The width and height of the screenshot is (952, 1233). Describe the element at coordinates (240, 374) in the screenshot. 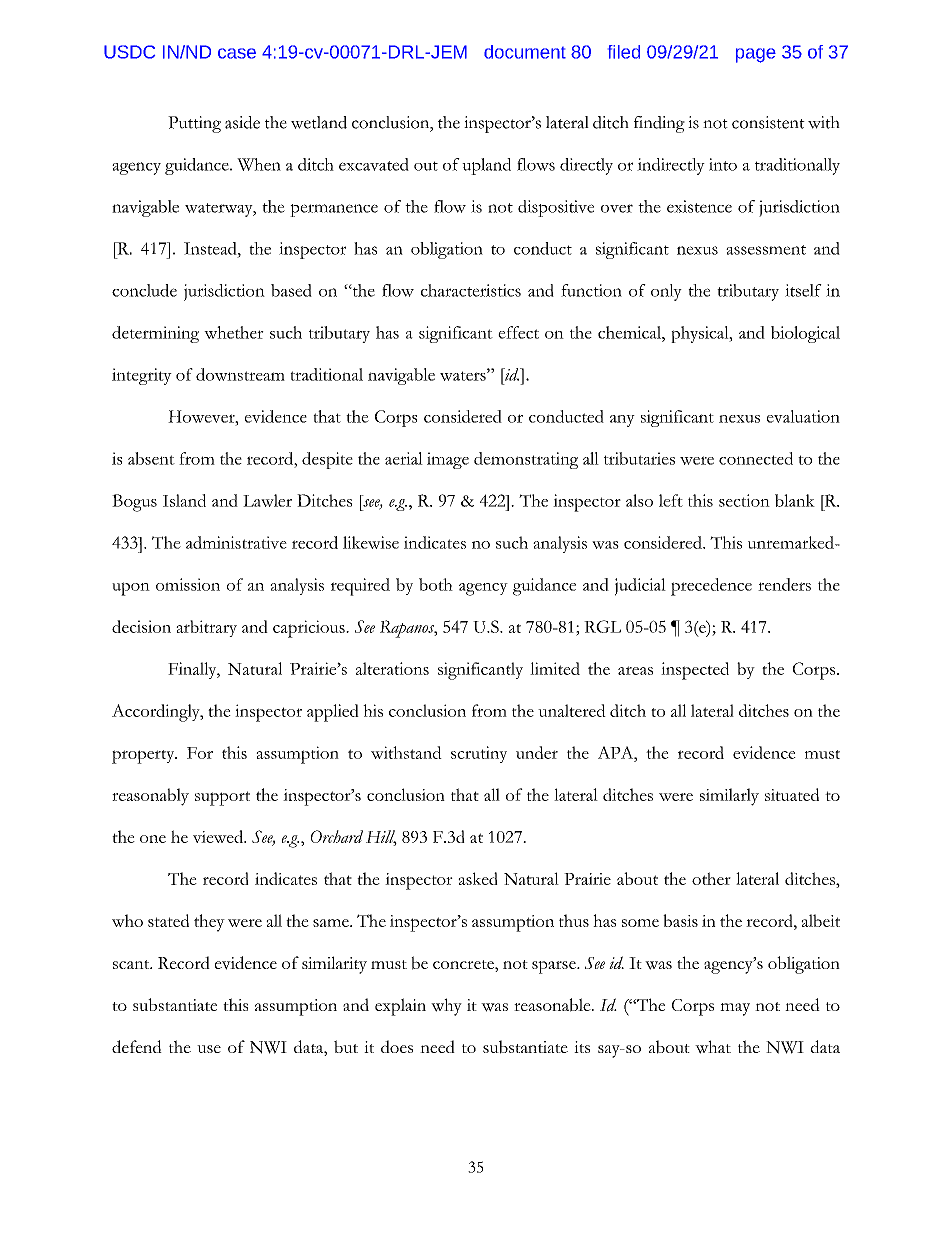

I see `downstream` at that location.
